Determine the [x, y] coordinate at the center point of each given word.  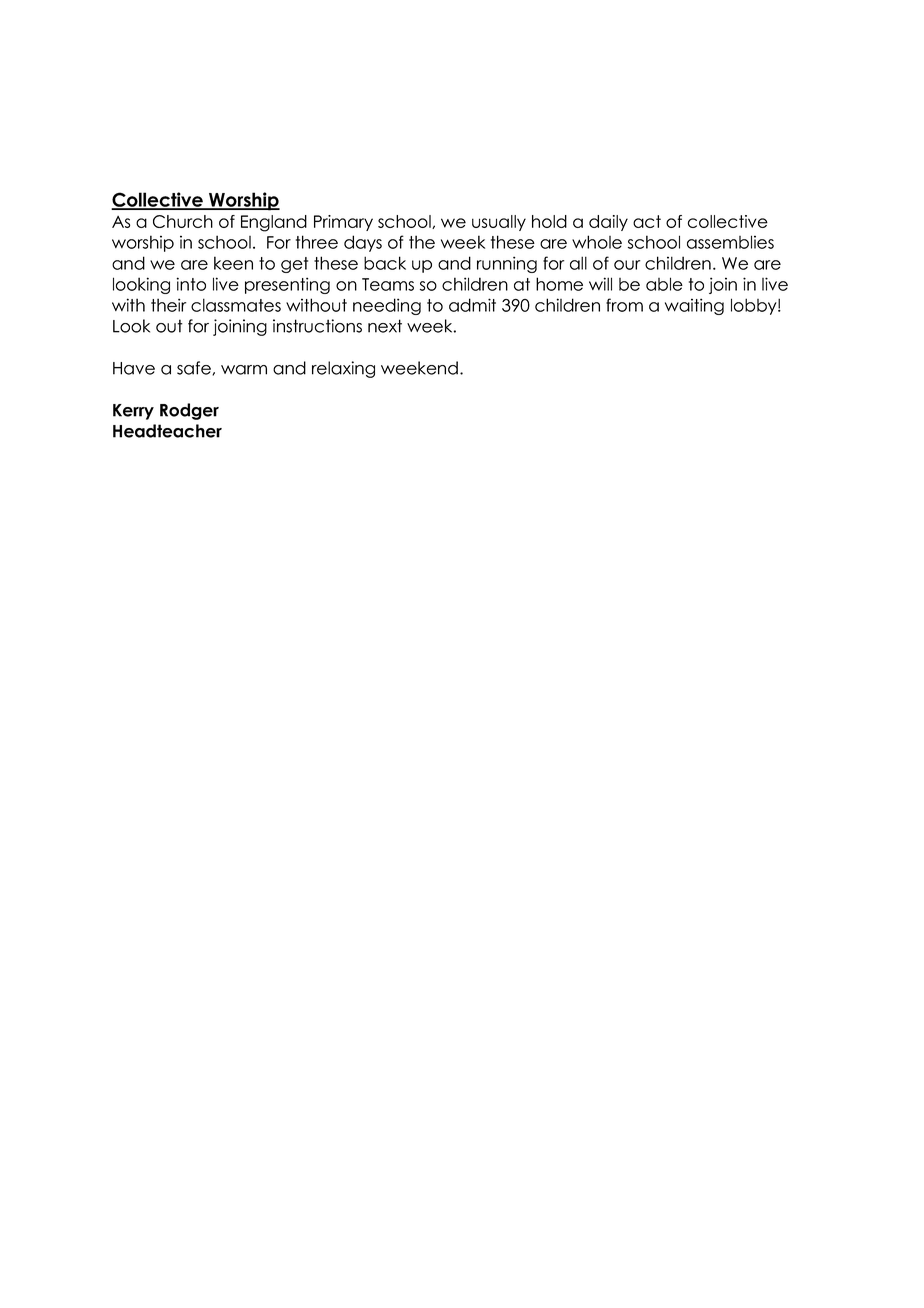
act [647, 221]
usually [499, 223]
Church [183, 221]
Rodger [189, 411]
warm [244, 370]
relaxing [343, 369]
